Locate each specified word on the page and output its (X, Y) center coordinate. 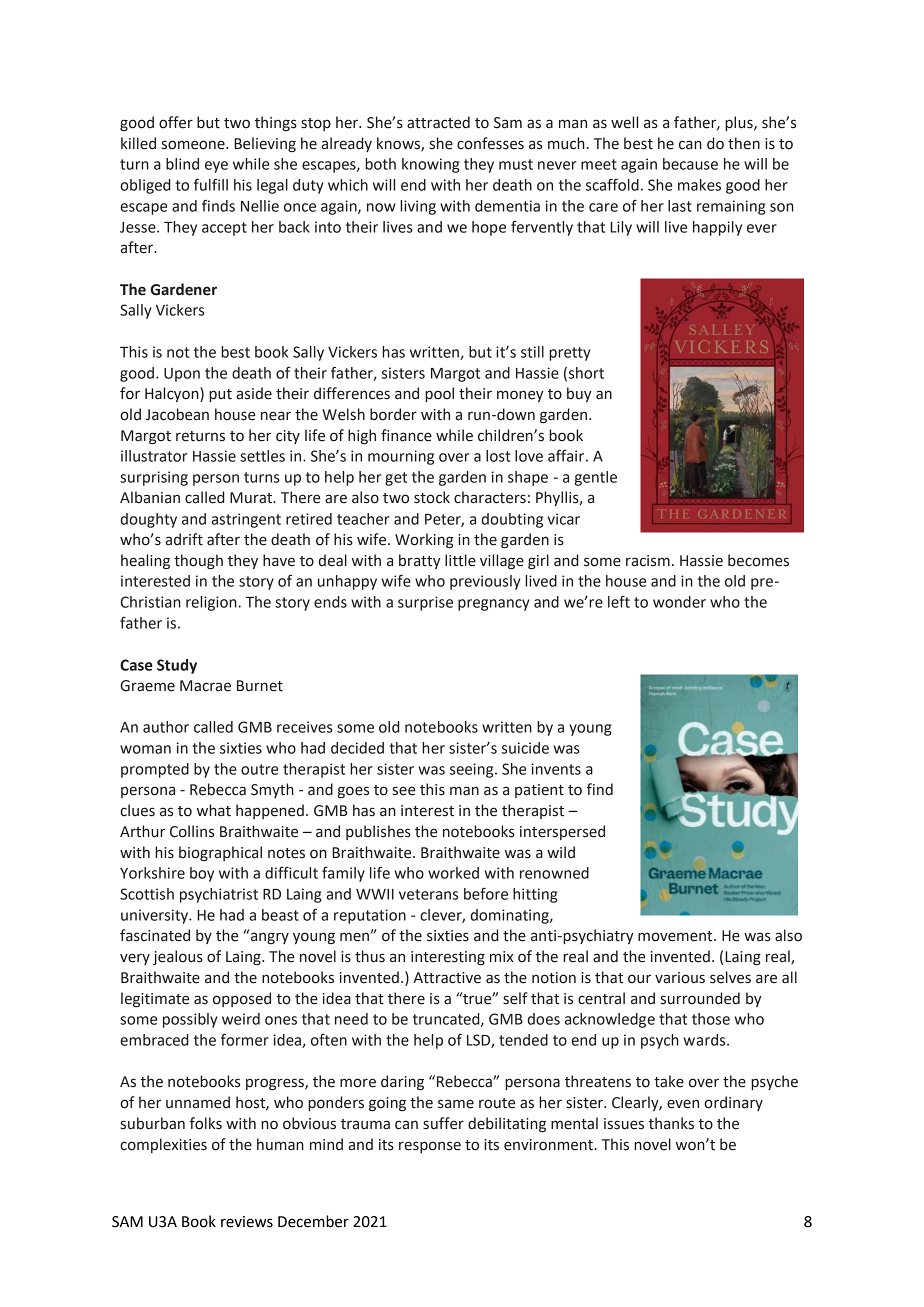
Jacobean (177, 414)
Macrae (205, 686)
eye (216, 167)
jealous (178, 957)
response (430, 1147)
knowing (431, 165)
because (690, 164)
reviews (247, 1222)
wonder (679, 602)
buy (579, 394)
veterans (428, 894)
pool (439, 394)
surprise (425, 603)
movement (676, 936)
